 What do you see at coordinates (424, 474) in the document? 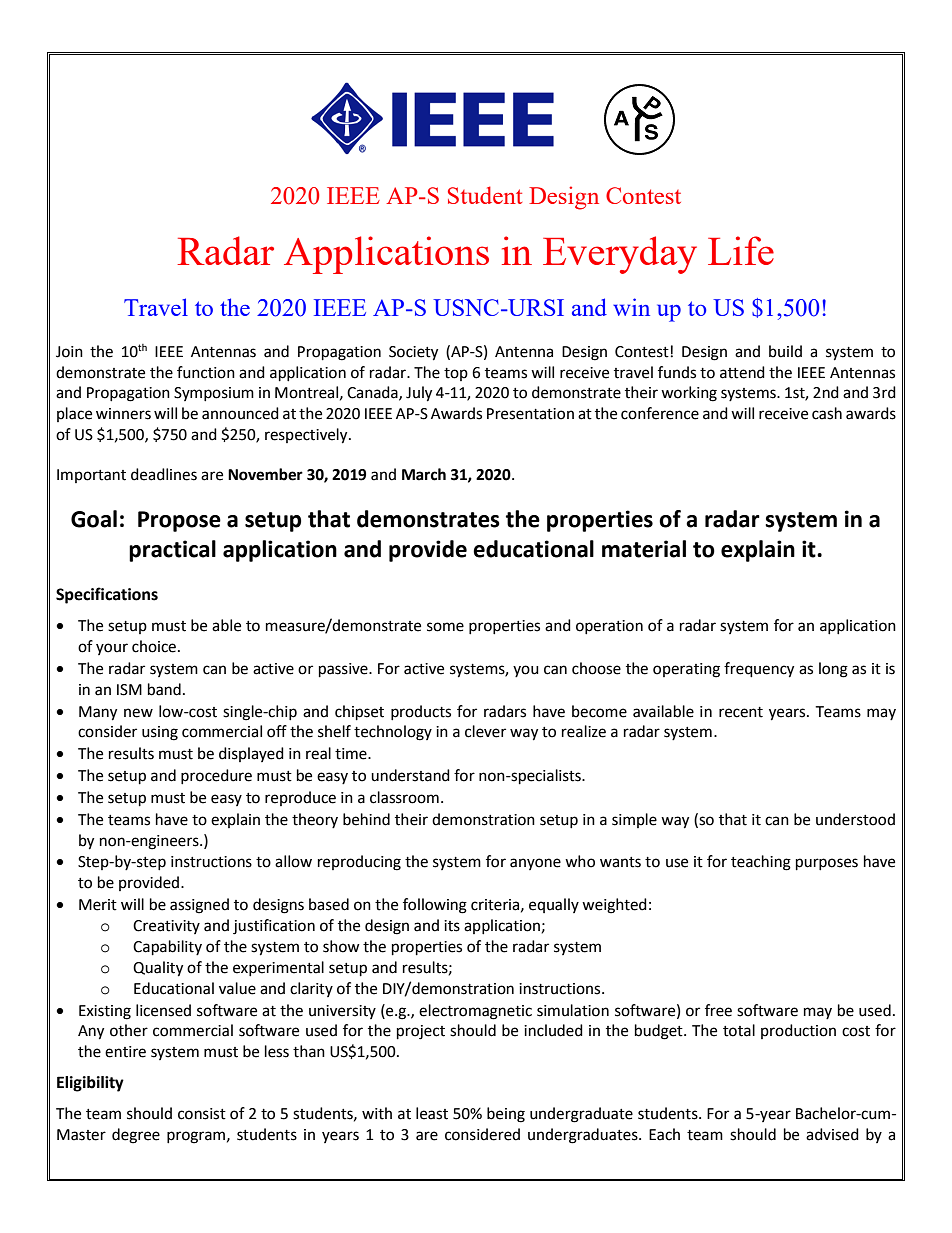
I see `March` at bounding box center [424, 474].
